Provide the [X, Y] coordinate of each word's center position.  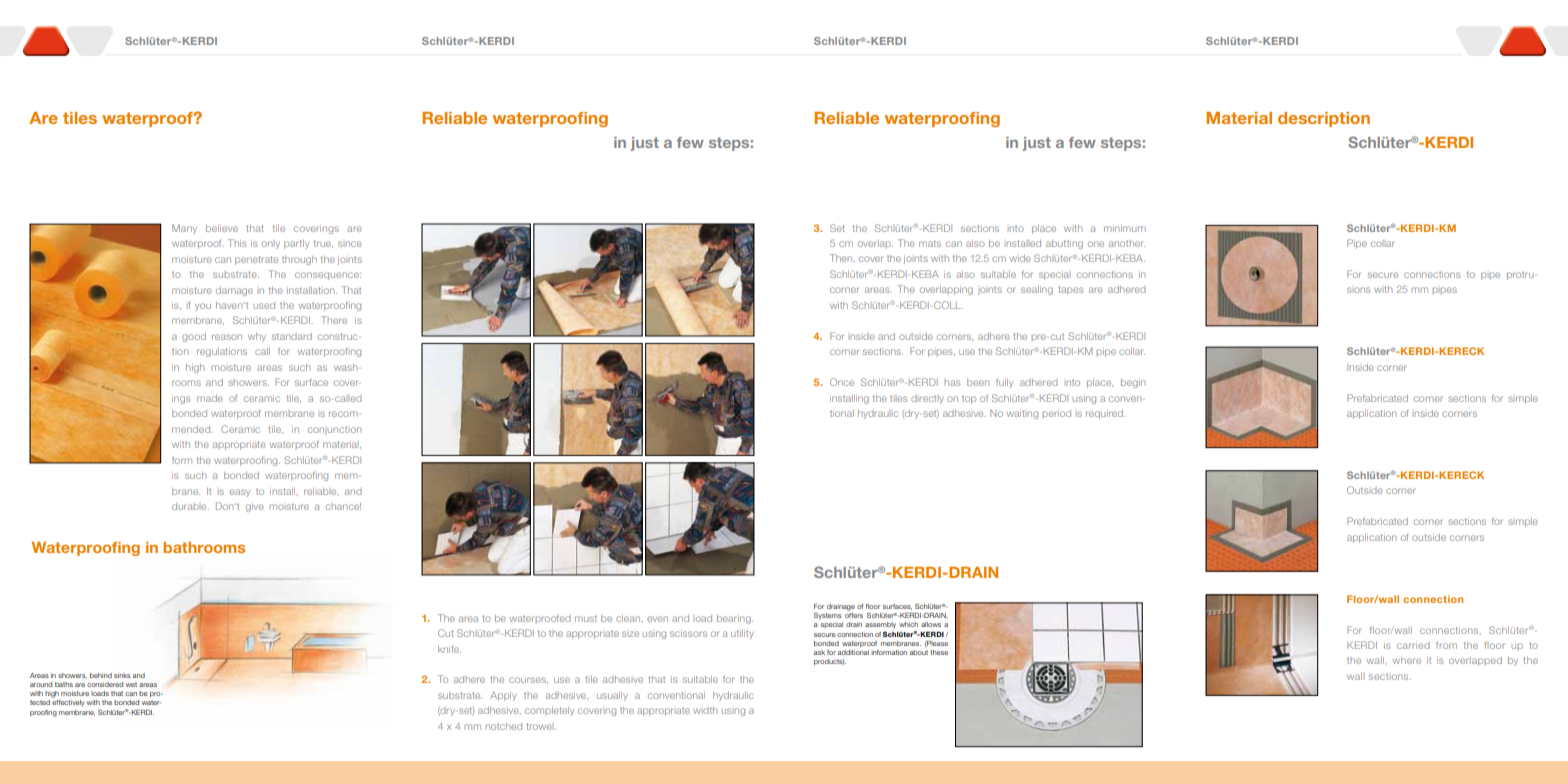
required [1105, 414]
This [237, 243]
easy [240, 493]
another [1127, 244]
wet [131, 684]
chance [343, 506]
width [705, 710]
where [1407, 660]
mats [930, 243]
